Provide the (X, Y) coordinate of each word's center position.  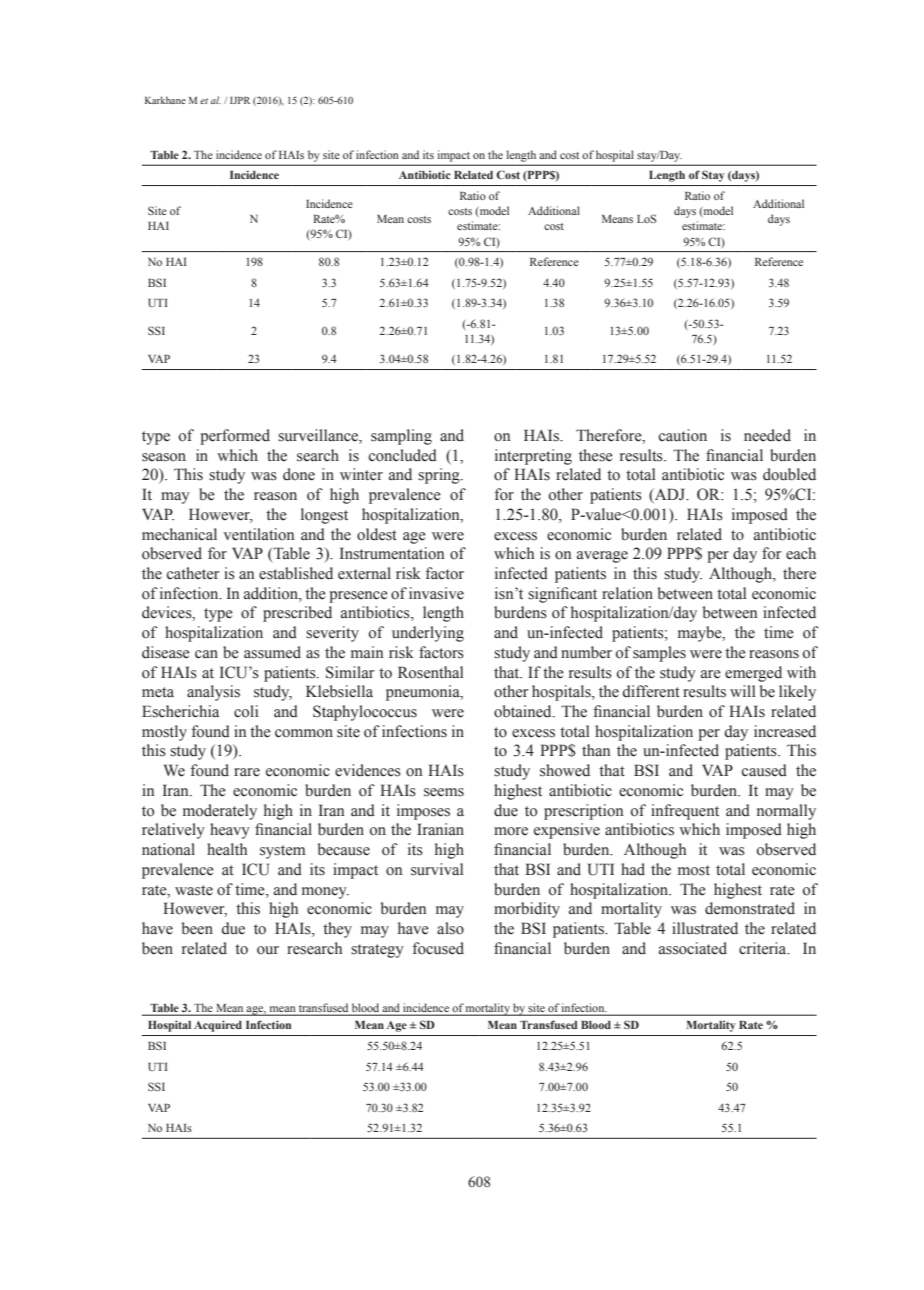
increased (785, 731)
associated (693, 948)
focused (438, 948)
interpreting (533, 457)
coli (246, 711)
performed (235, 437)
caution (683, 435)
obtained (524, 711)
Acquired (218, 1026)
